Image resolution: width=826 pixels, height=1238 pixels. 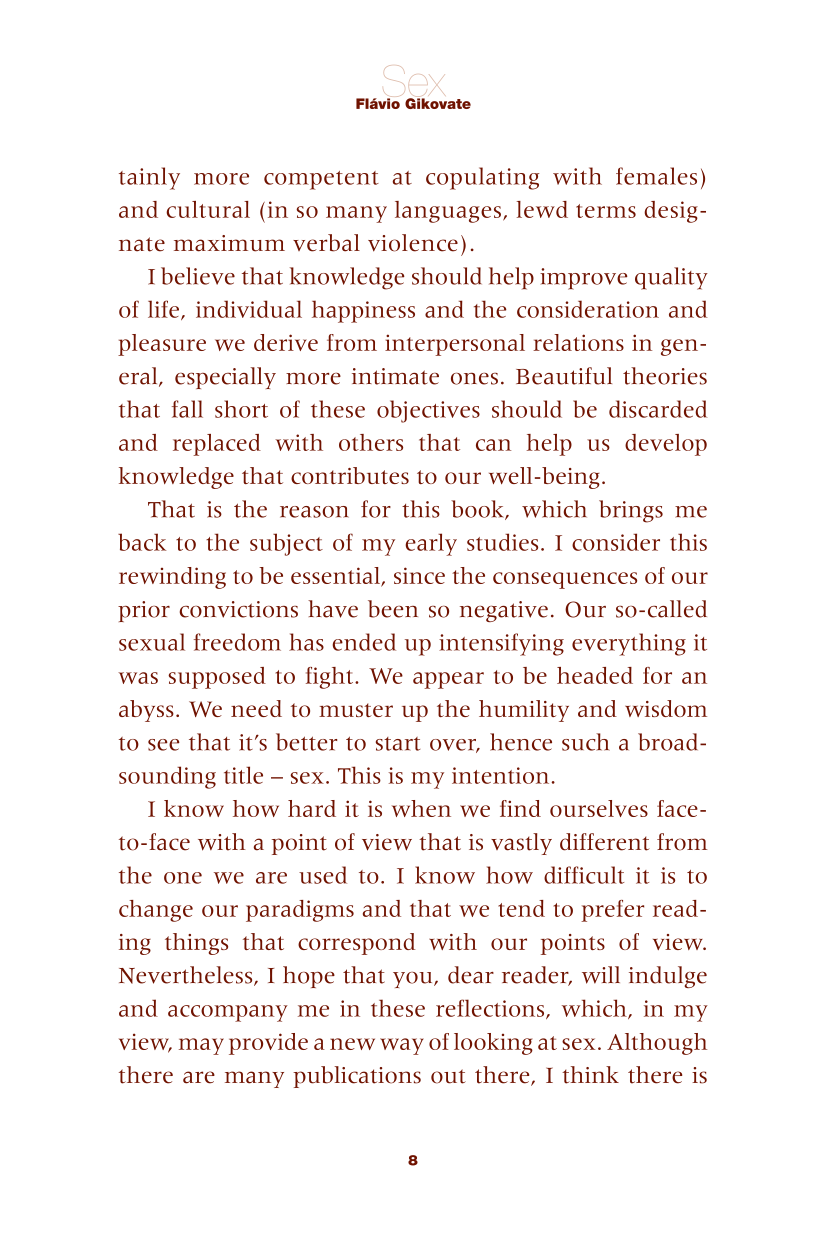 What do you see at coordinates (449, 212) in the screenshot?
I see `languages` at bounding box center [449, 212].
